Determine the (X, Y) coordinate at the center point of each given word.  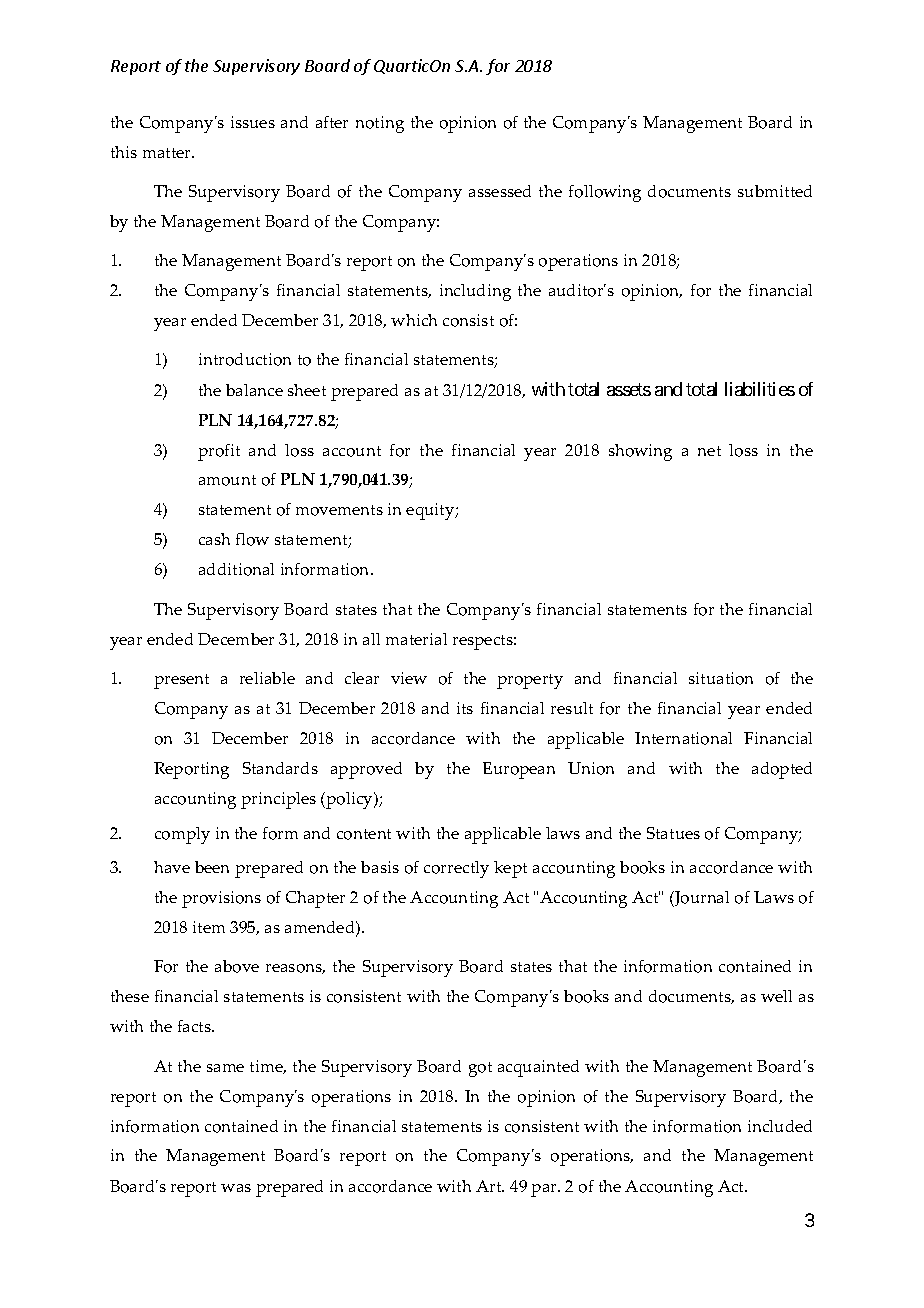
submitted (775, 191)
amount (227, 480)
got (480, 1069)
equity (431, 511)
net (709, 451)
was (236, 1188)
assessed (500, 191)
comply (182, 835)
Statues (673, 833)
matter (168, 153)
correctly (456, 869)
